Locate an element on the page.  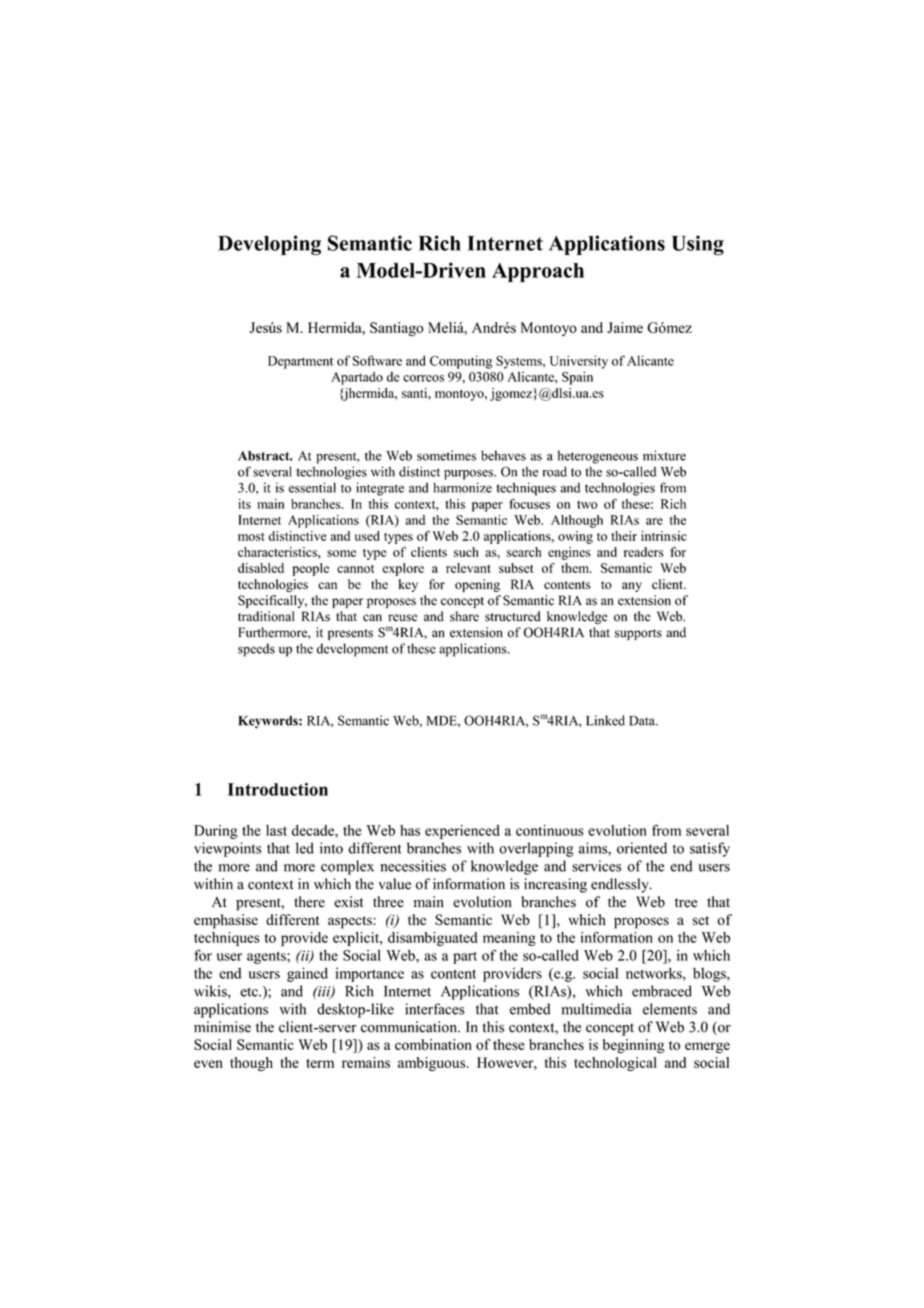
Using is located at coordinates (698, 245).
